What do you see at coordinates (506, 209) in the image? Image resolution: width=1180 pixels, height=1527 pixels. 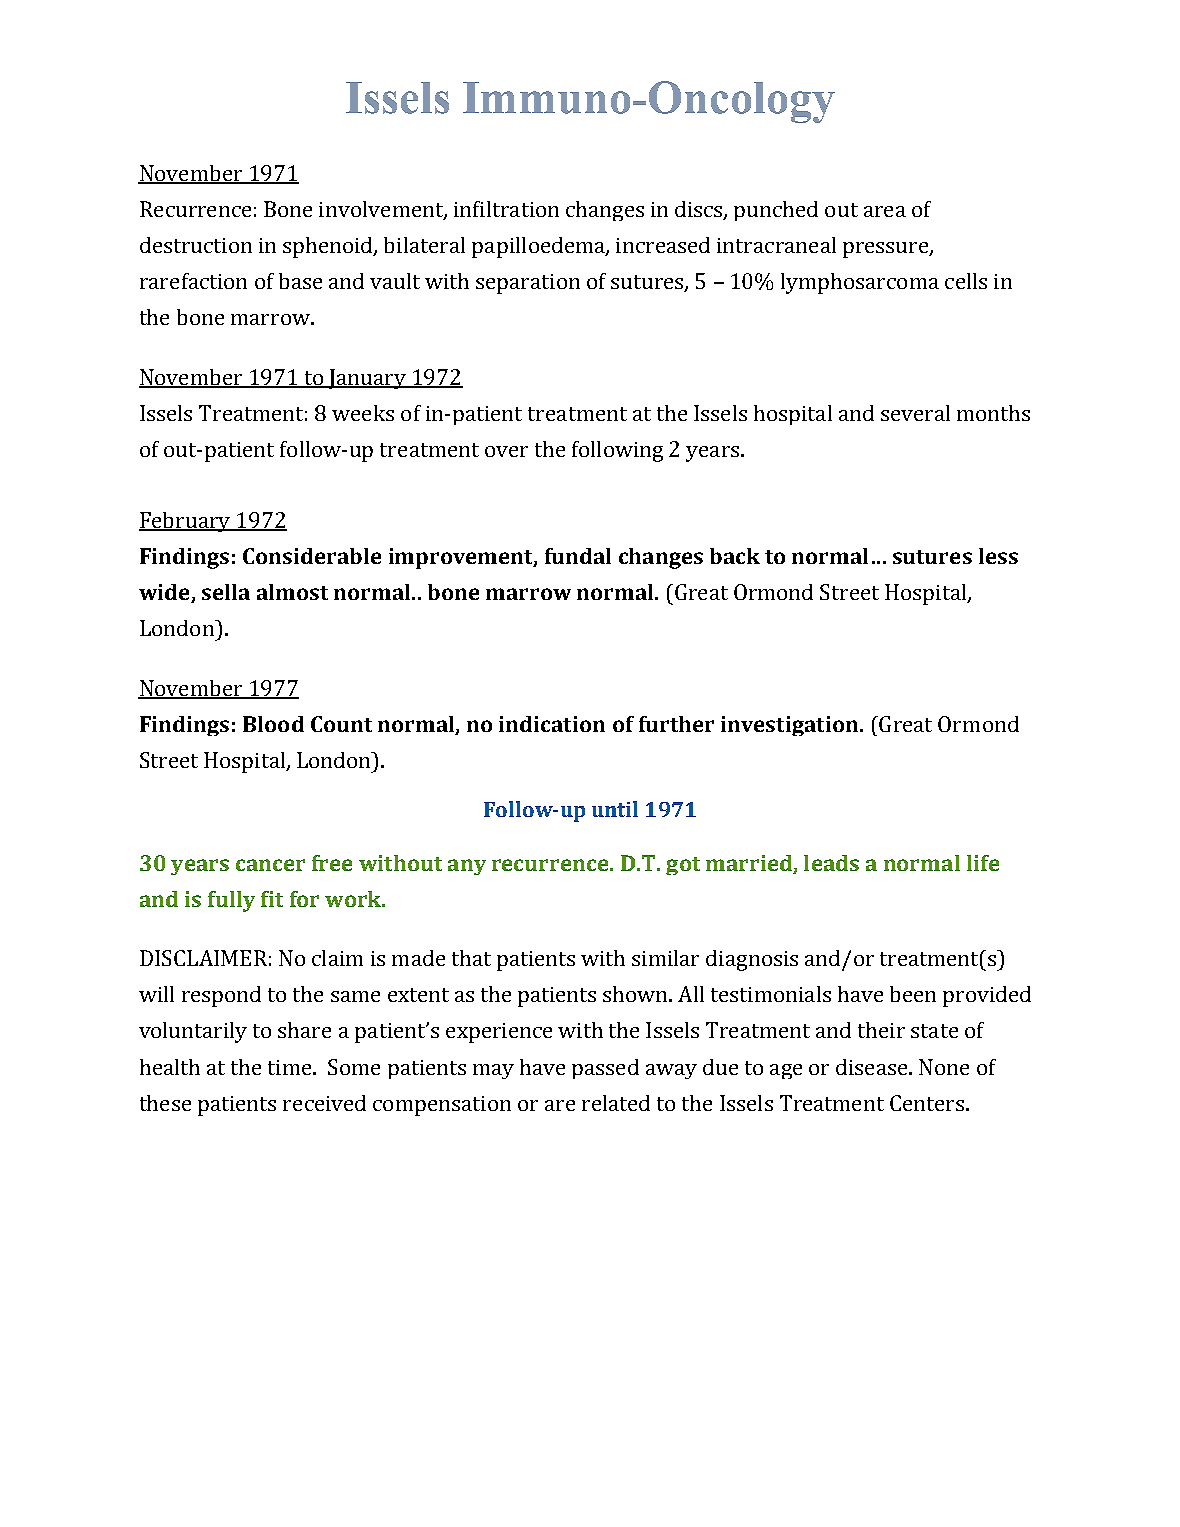 I see `infiltration` at bounding box center [506, 209].
